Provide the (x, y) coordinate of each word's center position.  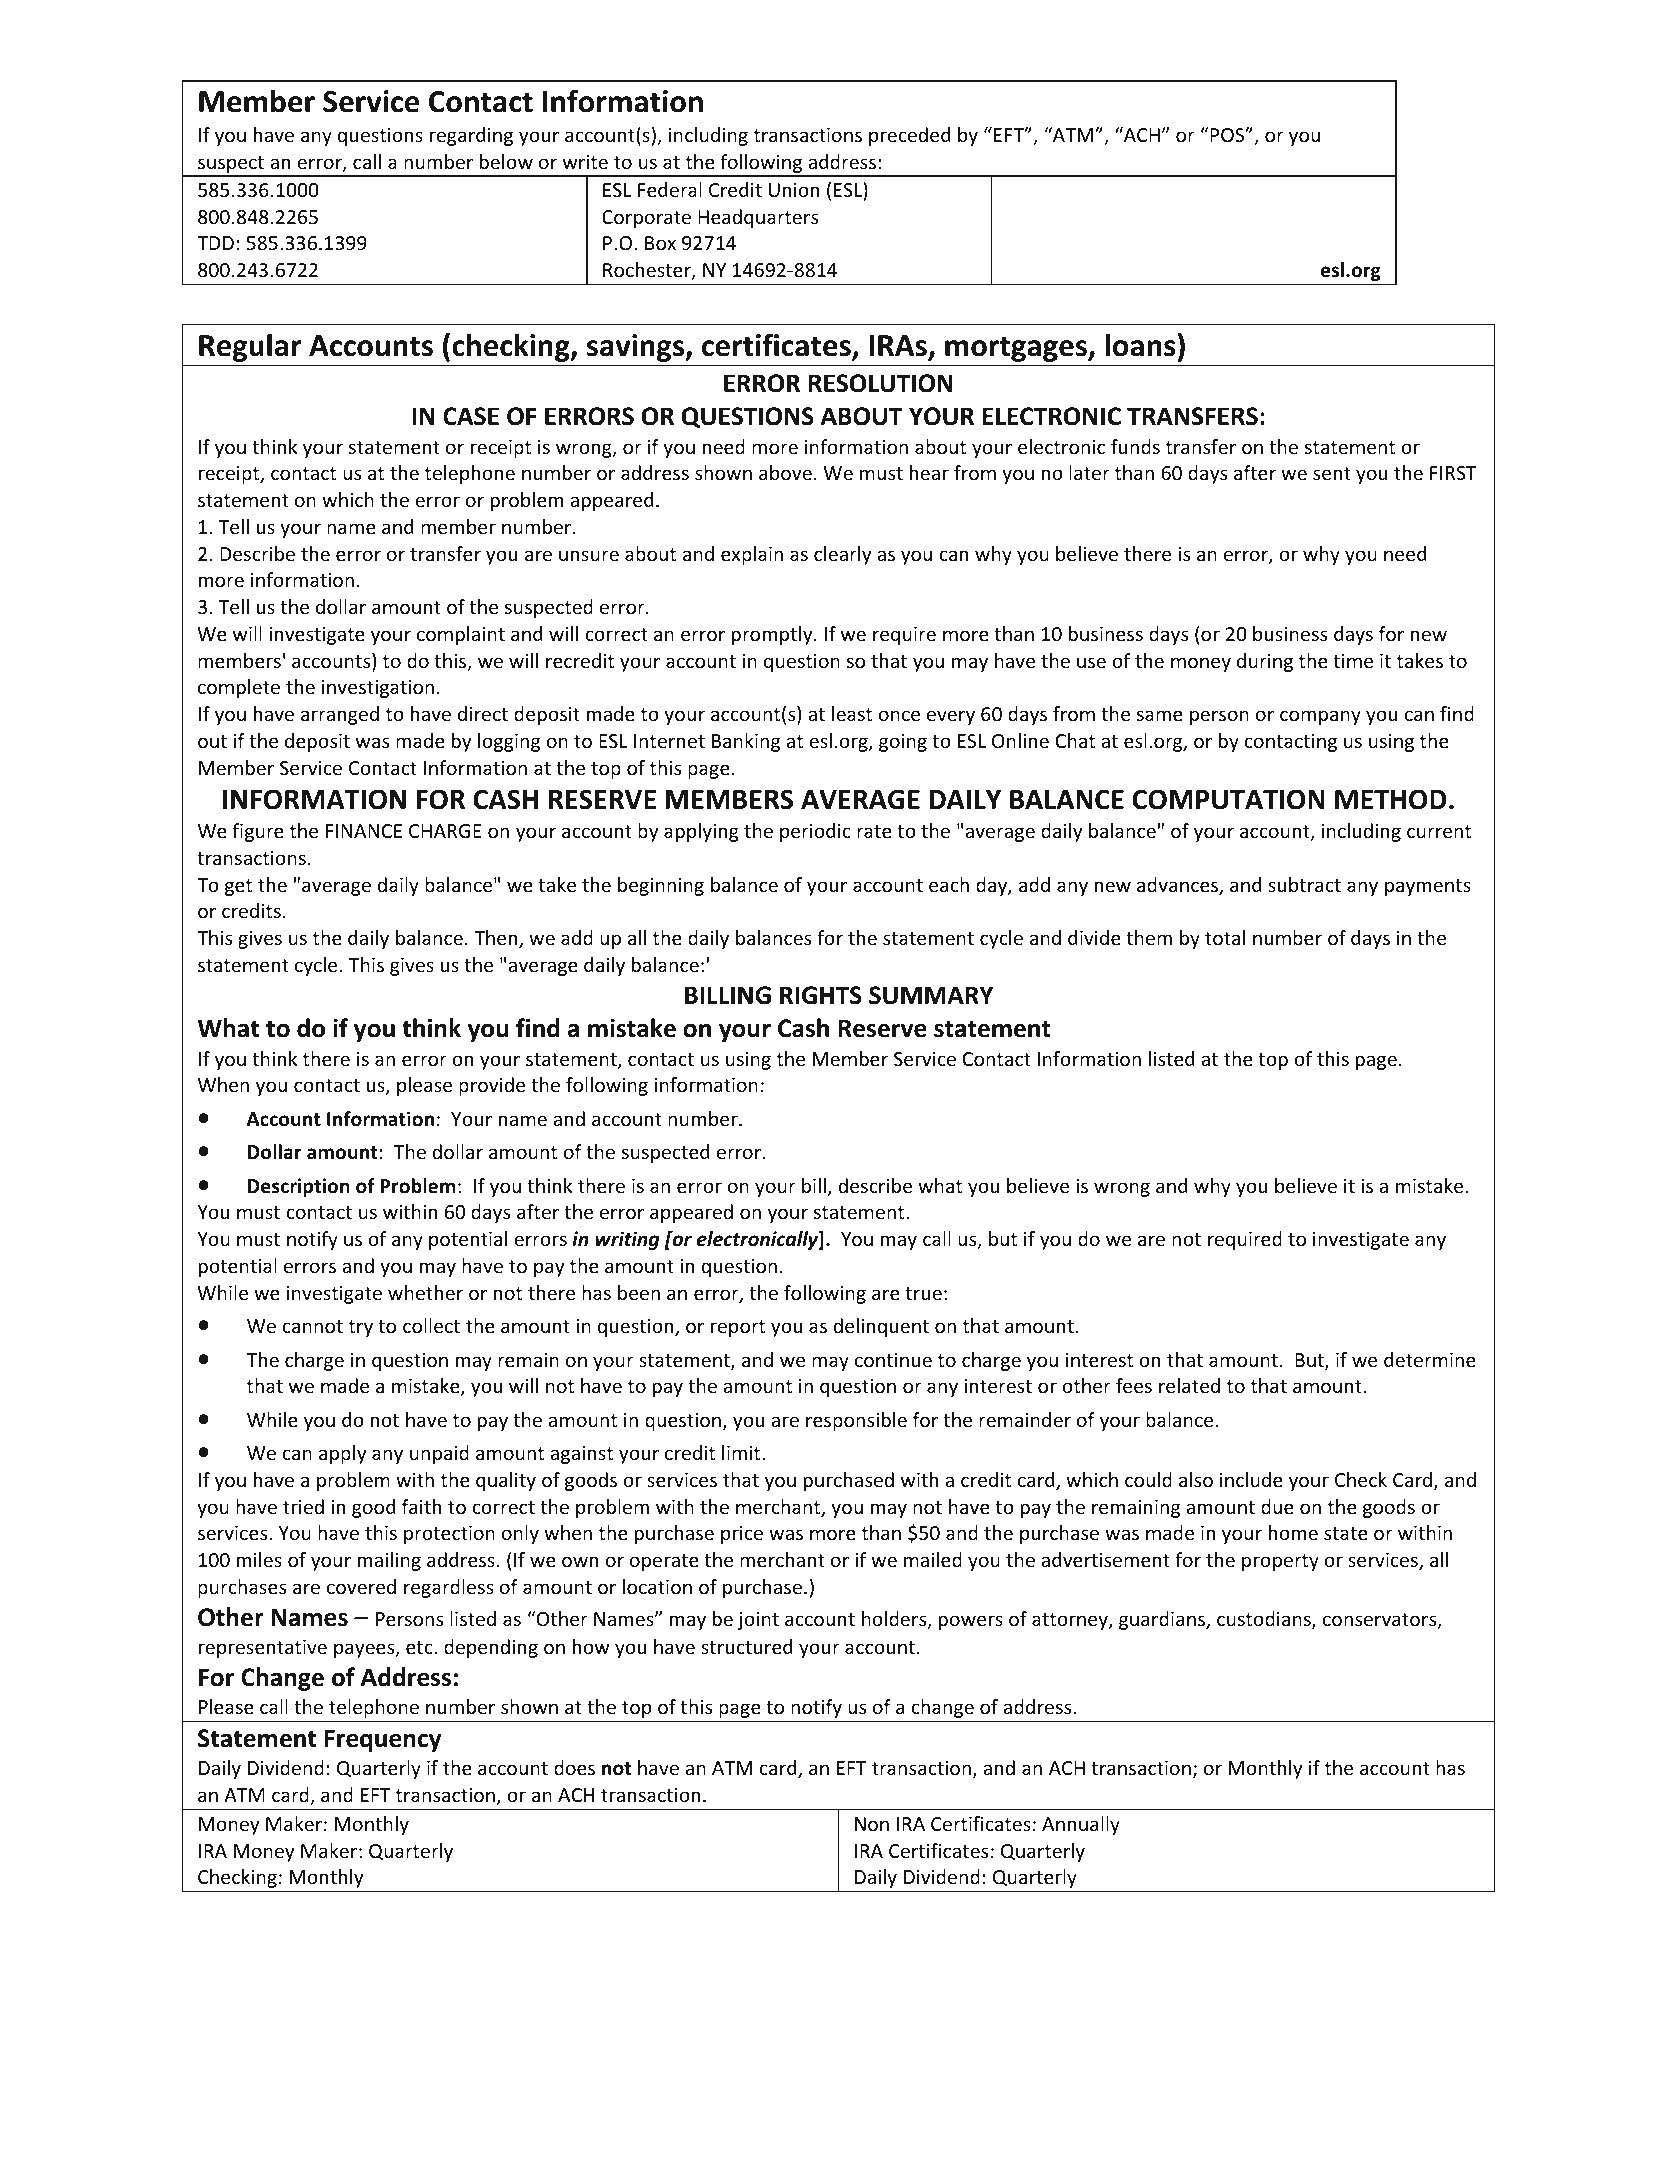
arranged (340, 715)
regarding (471, 136)
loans (1140, 345)
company (1320, 717)
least (852, 713)
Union (794, 190)
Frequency (383, 1740)
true (923, 1293)
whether (425, 1292)
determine (1430, 1359)
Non (872, 1824)
